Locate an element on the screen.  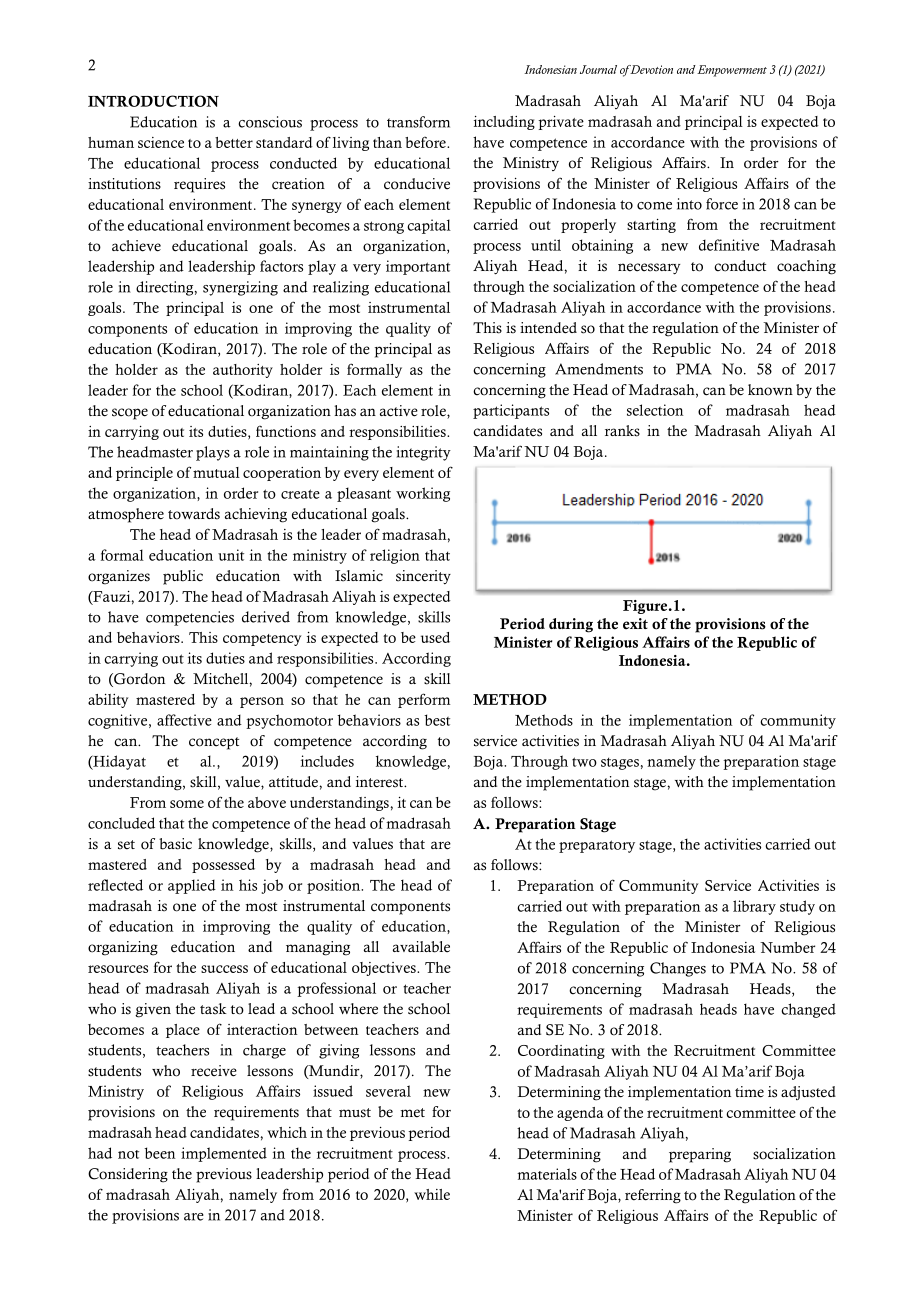
Empowerment is located at coordinates (732, 71).
